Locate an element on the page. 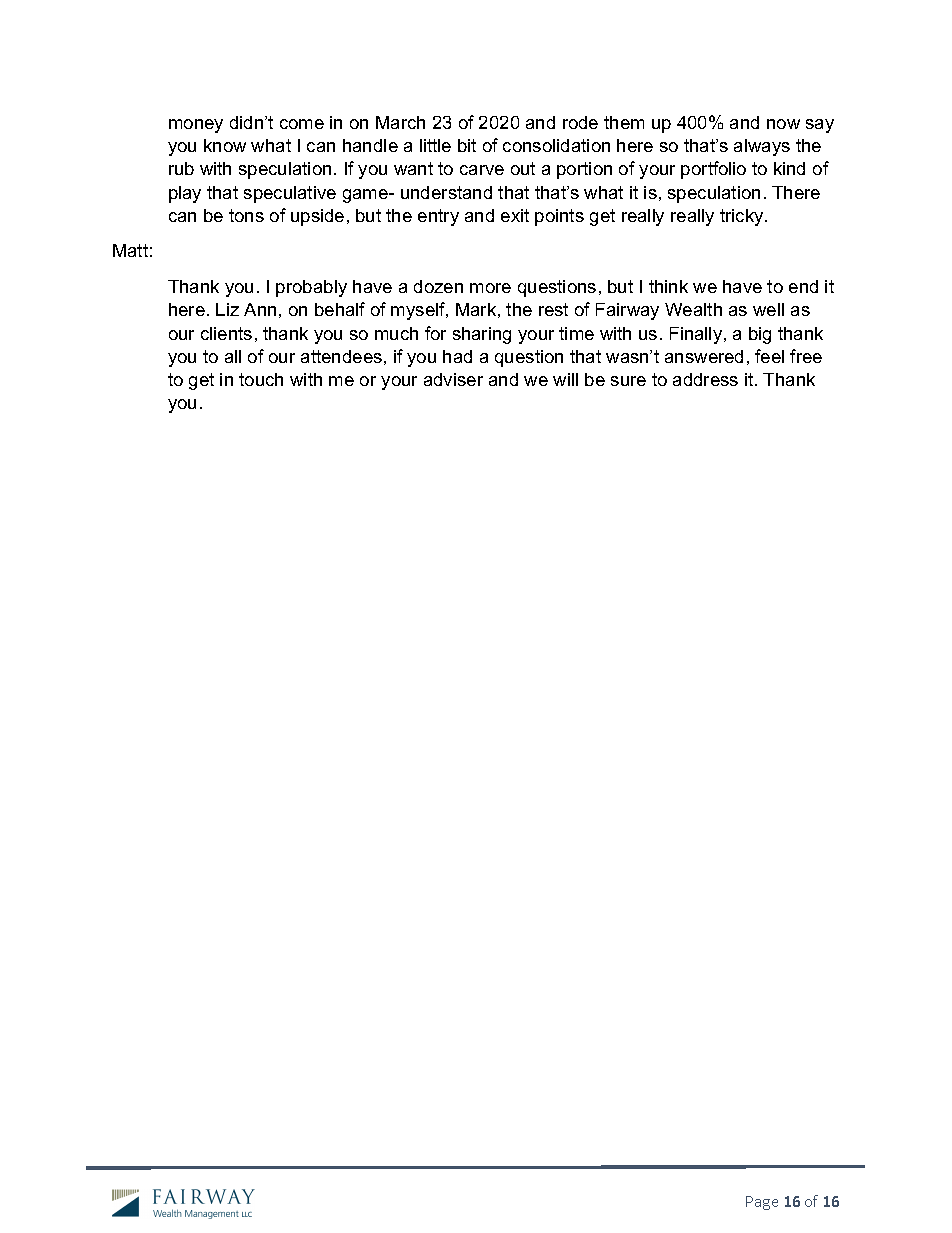 This page has height=1233, width=952. had is located at coordinates (457, 356).
